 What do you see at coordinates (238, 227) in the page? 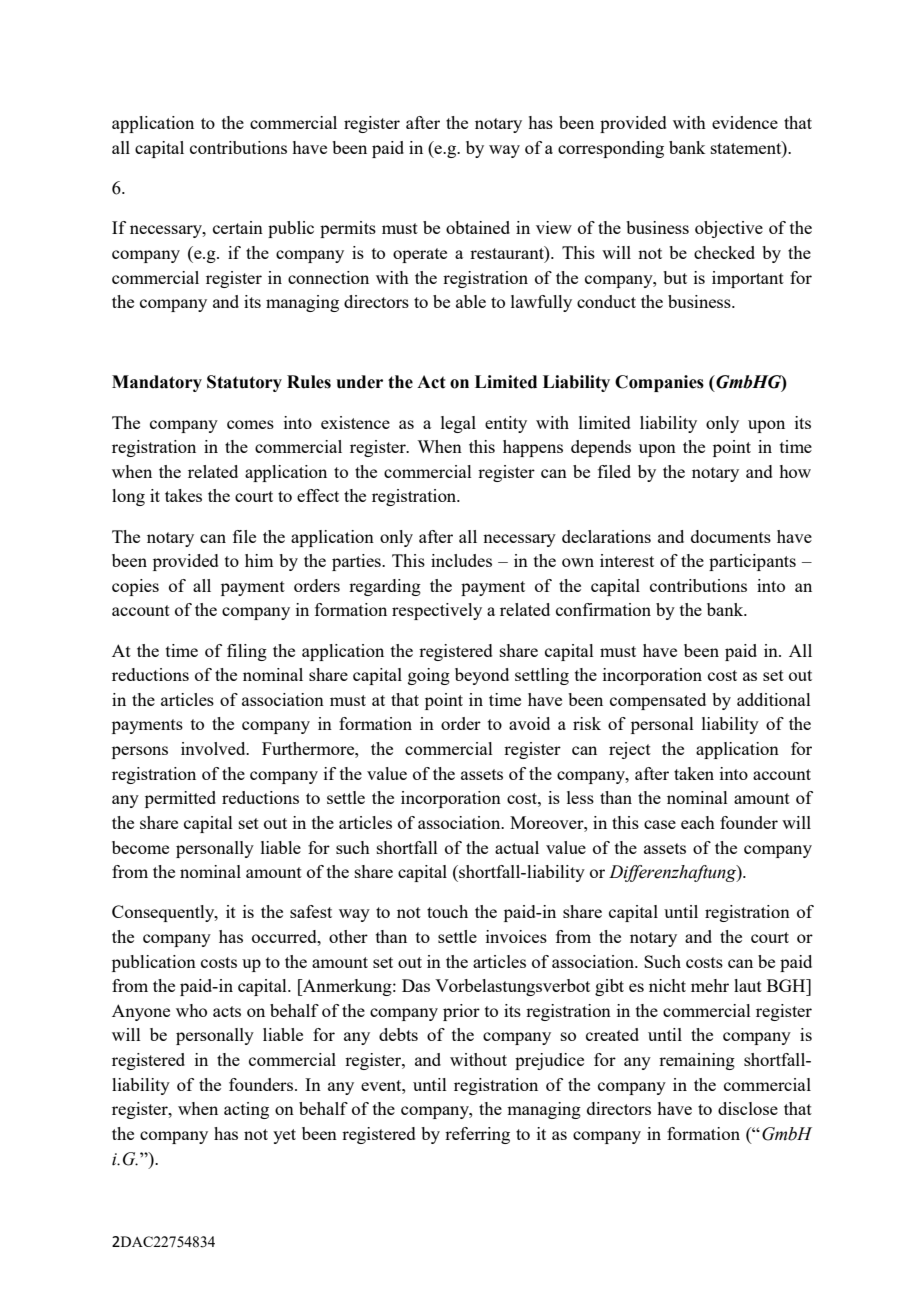
I see `certain` at bounding box center [238, 227].
